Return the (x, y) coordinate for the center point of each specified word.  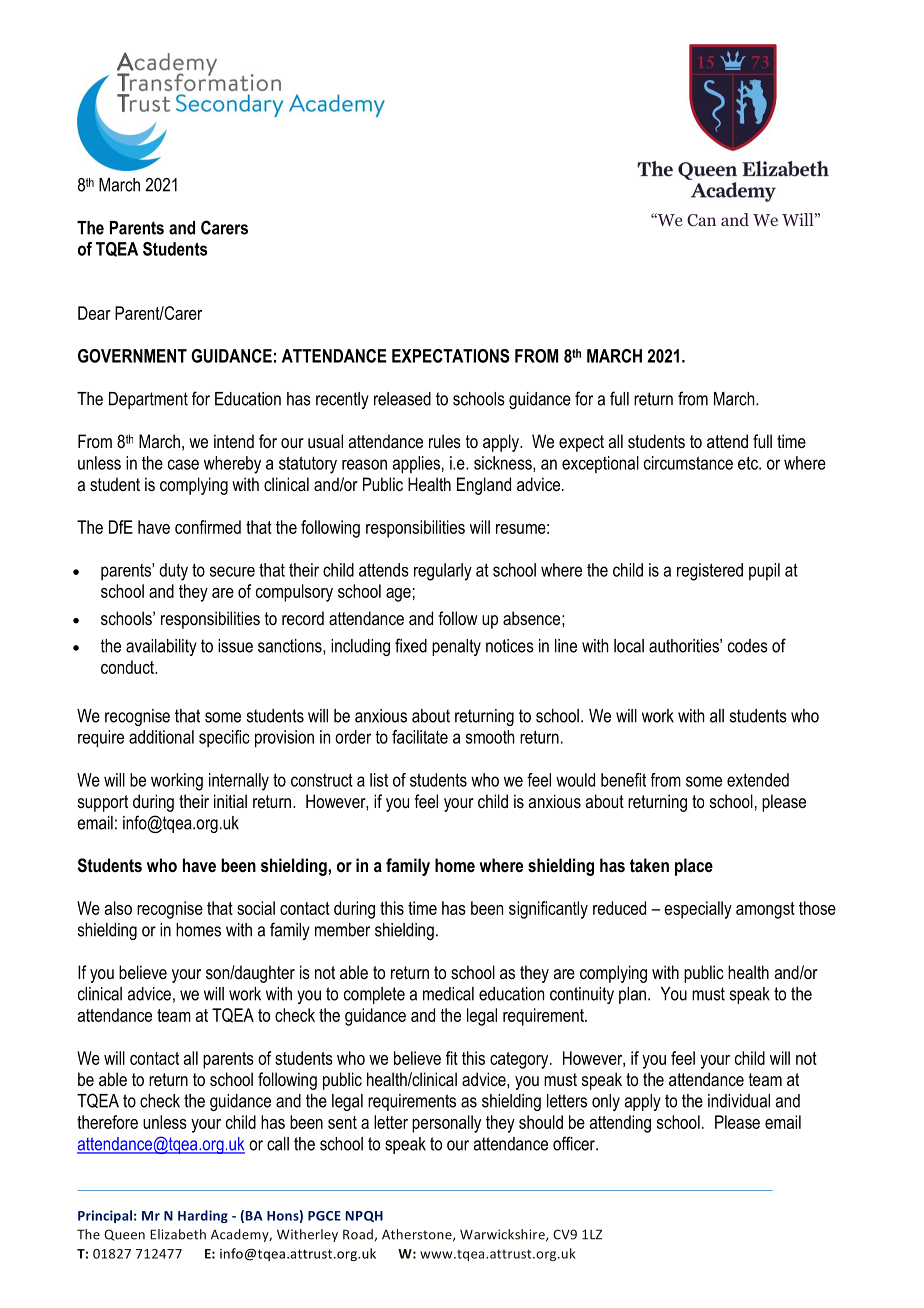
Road (358, 1234)
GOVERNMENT (132, 356)
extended (758, 780)
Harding (203, 1216)
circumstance (688, 463)
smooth (490, 737)
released (402, 399)
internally (239, 782)
